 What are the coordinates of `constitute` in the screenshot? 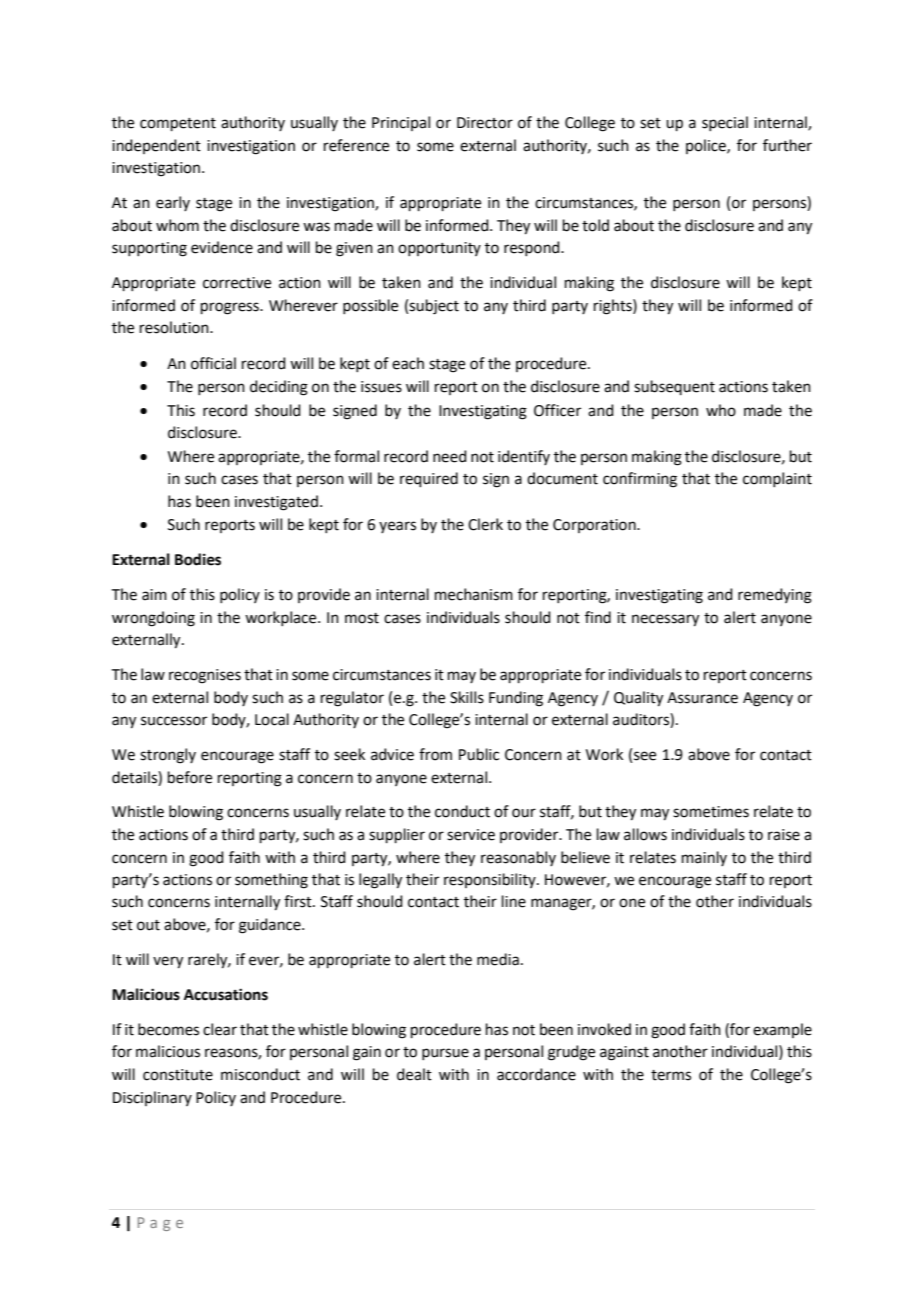 It's located at (178, 1075).
